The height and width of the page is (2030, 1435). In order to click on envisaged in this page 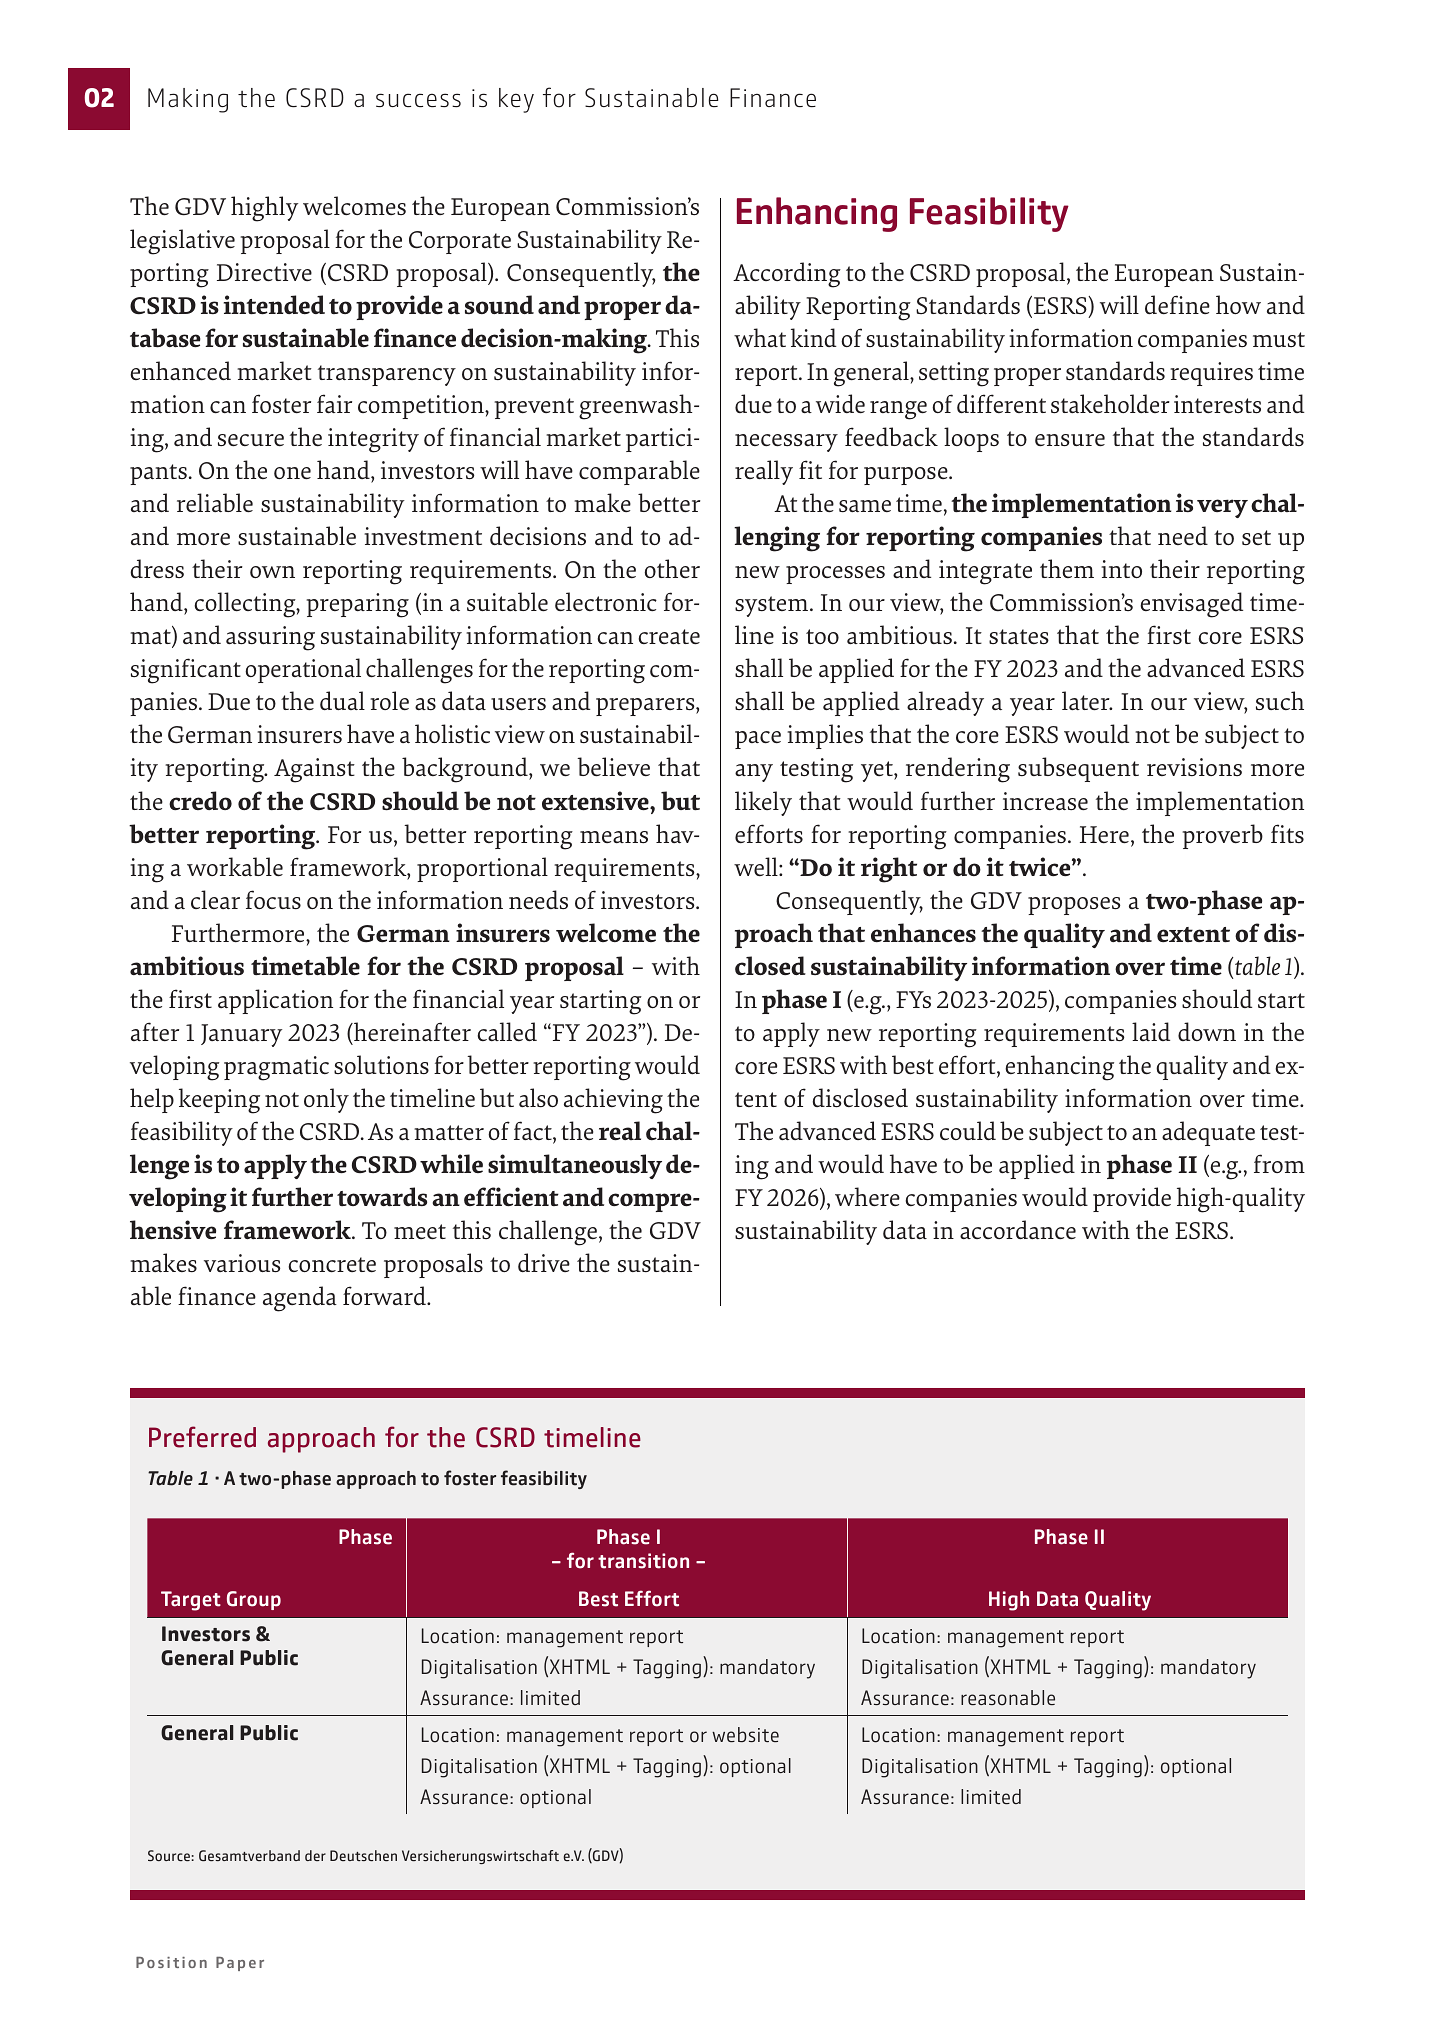, I will do `click(1191, 605)`.
